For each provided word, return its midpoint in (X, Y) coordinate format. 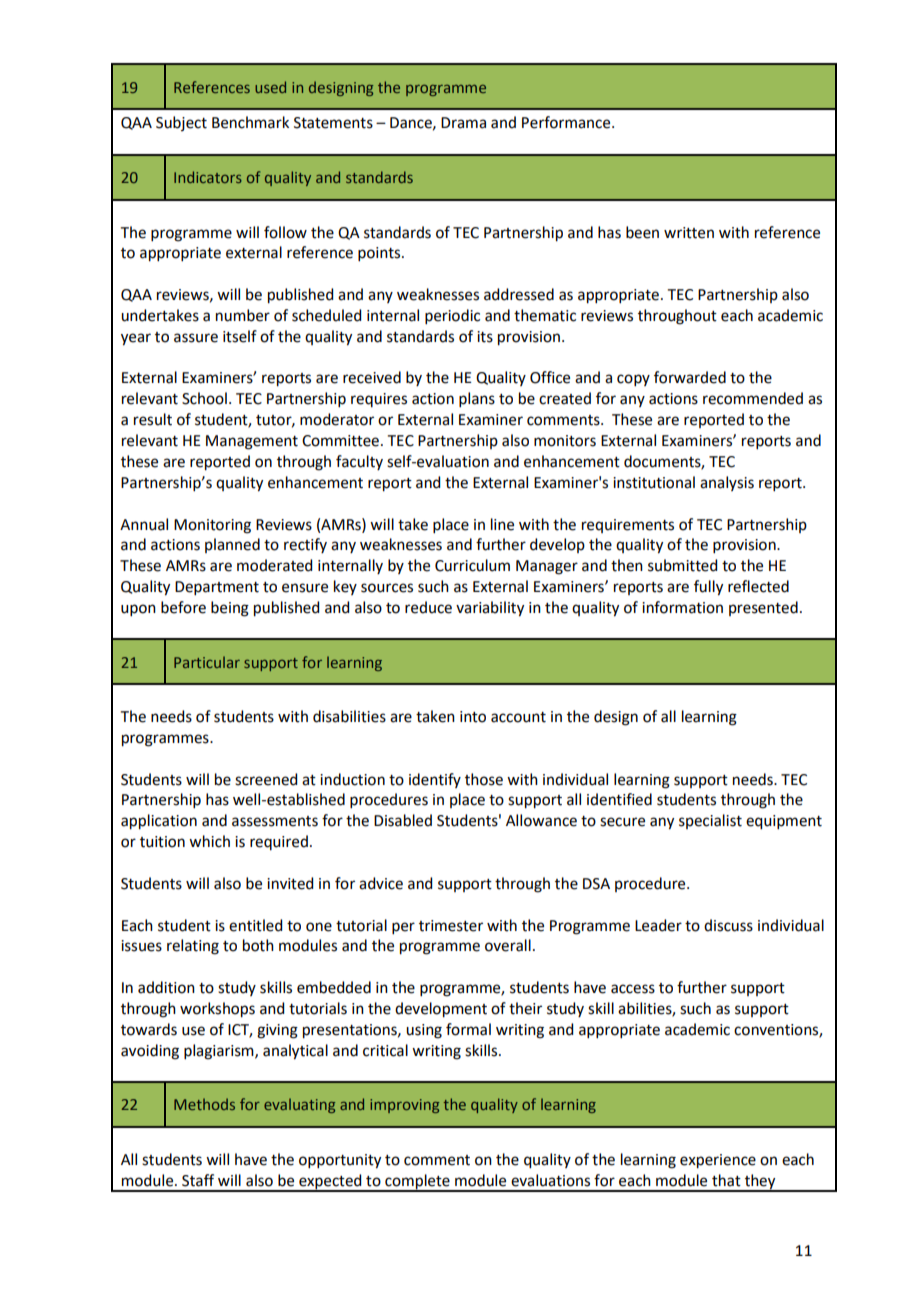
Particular (207, 662)
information (682, 607)
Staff (198, 1180)
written (689, 233)
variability (490, 609)
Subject (181, 123)
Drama (463, 123)
